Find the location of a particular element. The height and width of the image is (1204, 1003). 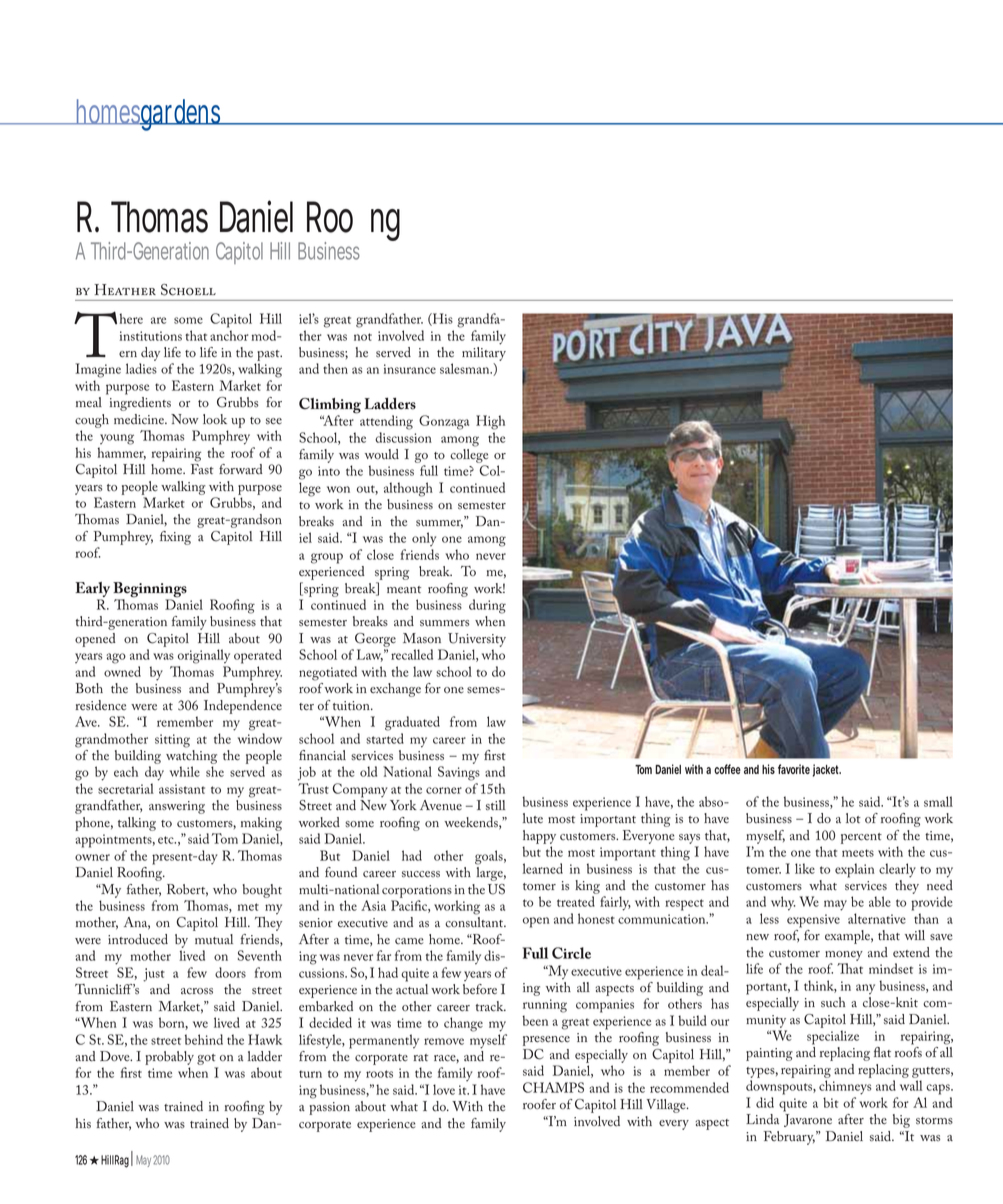

High is located at coordinates (490, 422).
